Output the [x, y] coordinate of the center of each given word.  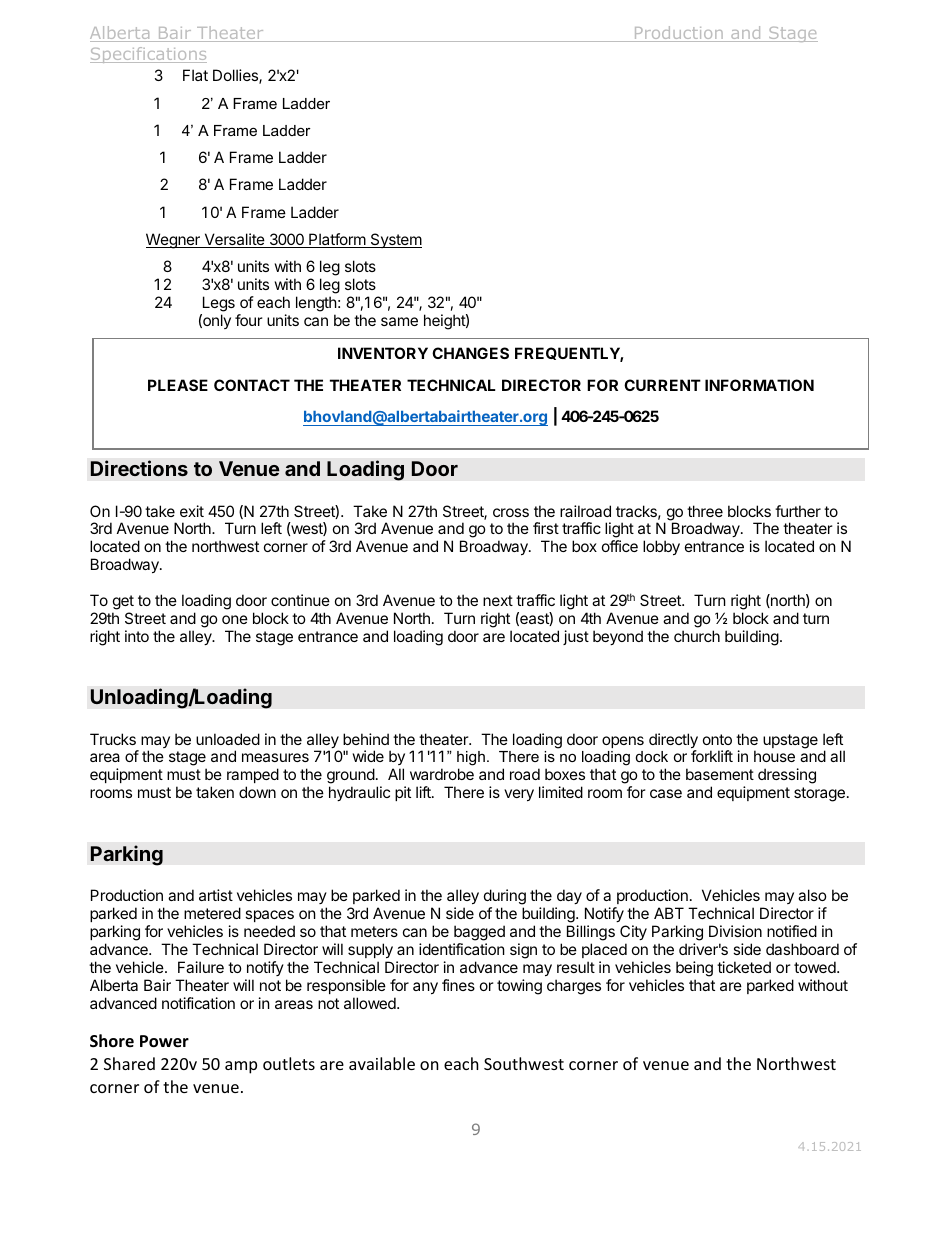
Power [164, 1041]
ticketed [744, 967]
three [705, 511]
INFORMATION [759, 385]
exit [192, 511]
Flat [195, 75]
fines [458, 985]
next [498, 600]
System [395, 240]
